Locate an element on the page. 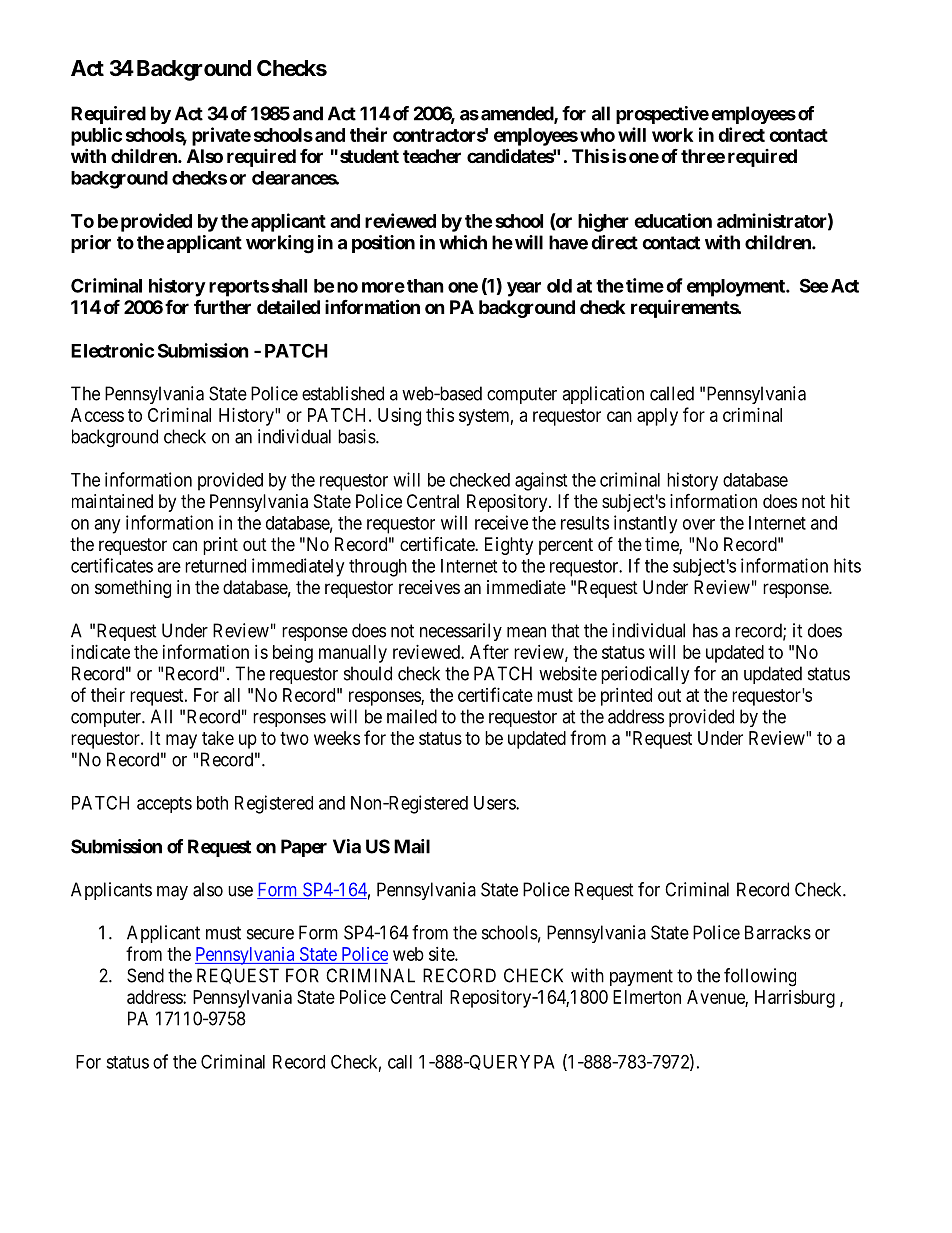  take is located at coordinates (218, 738).
